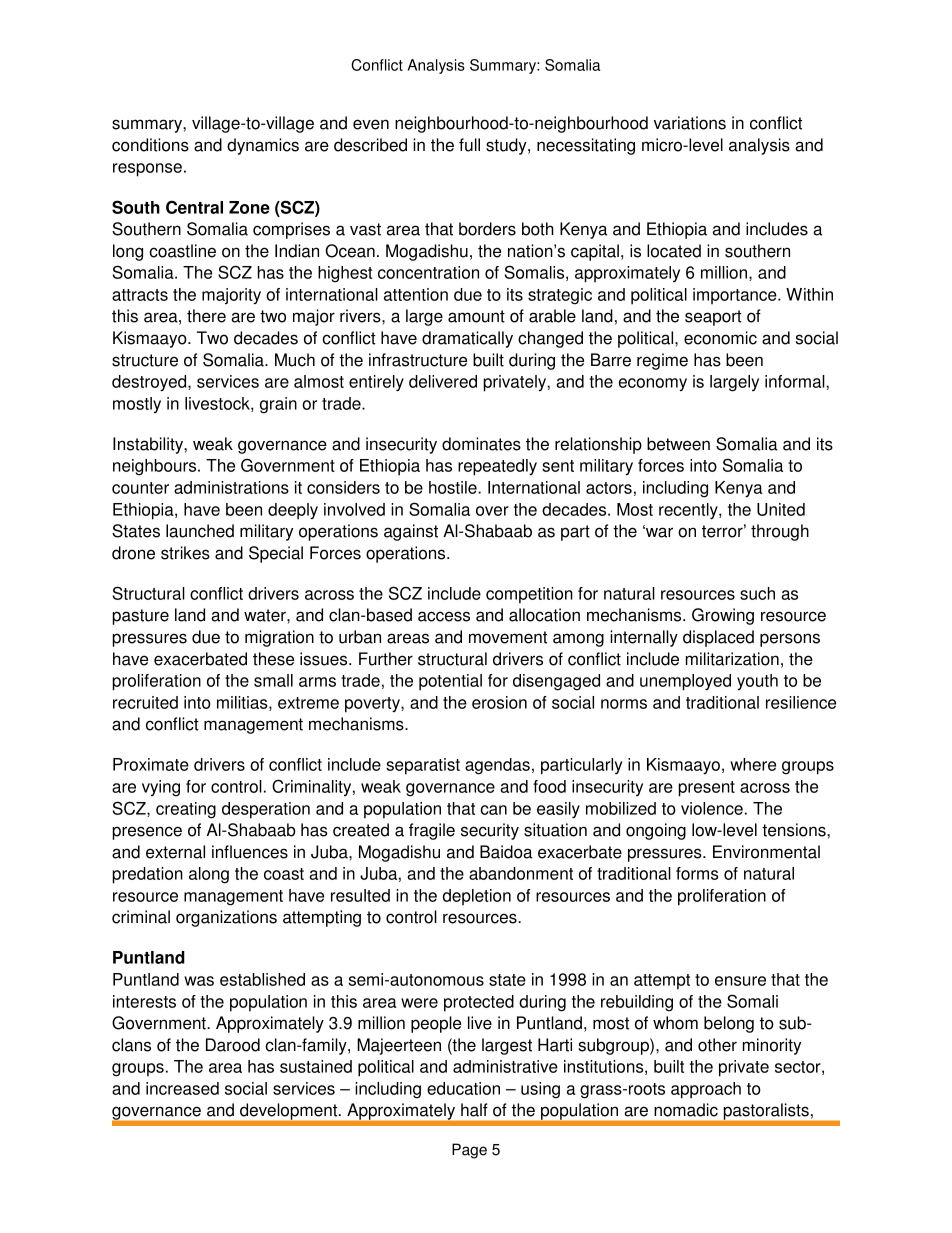 The height and width of the screenshot is (1233, 952). I want to click on increased, so click(182, 1088).
